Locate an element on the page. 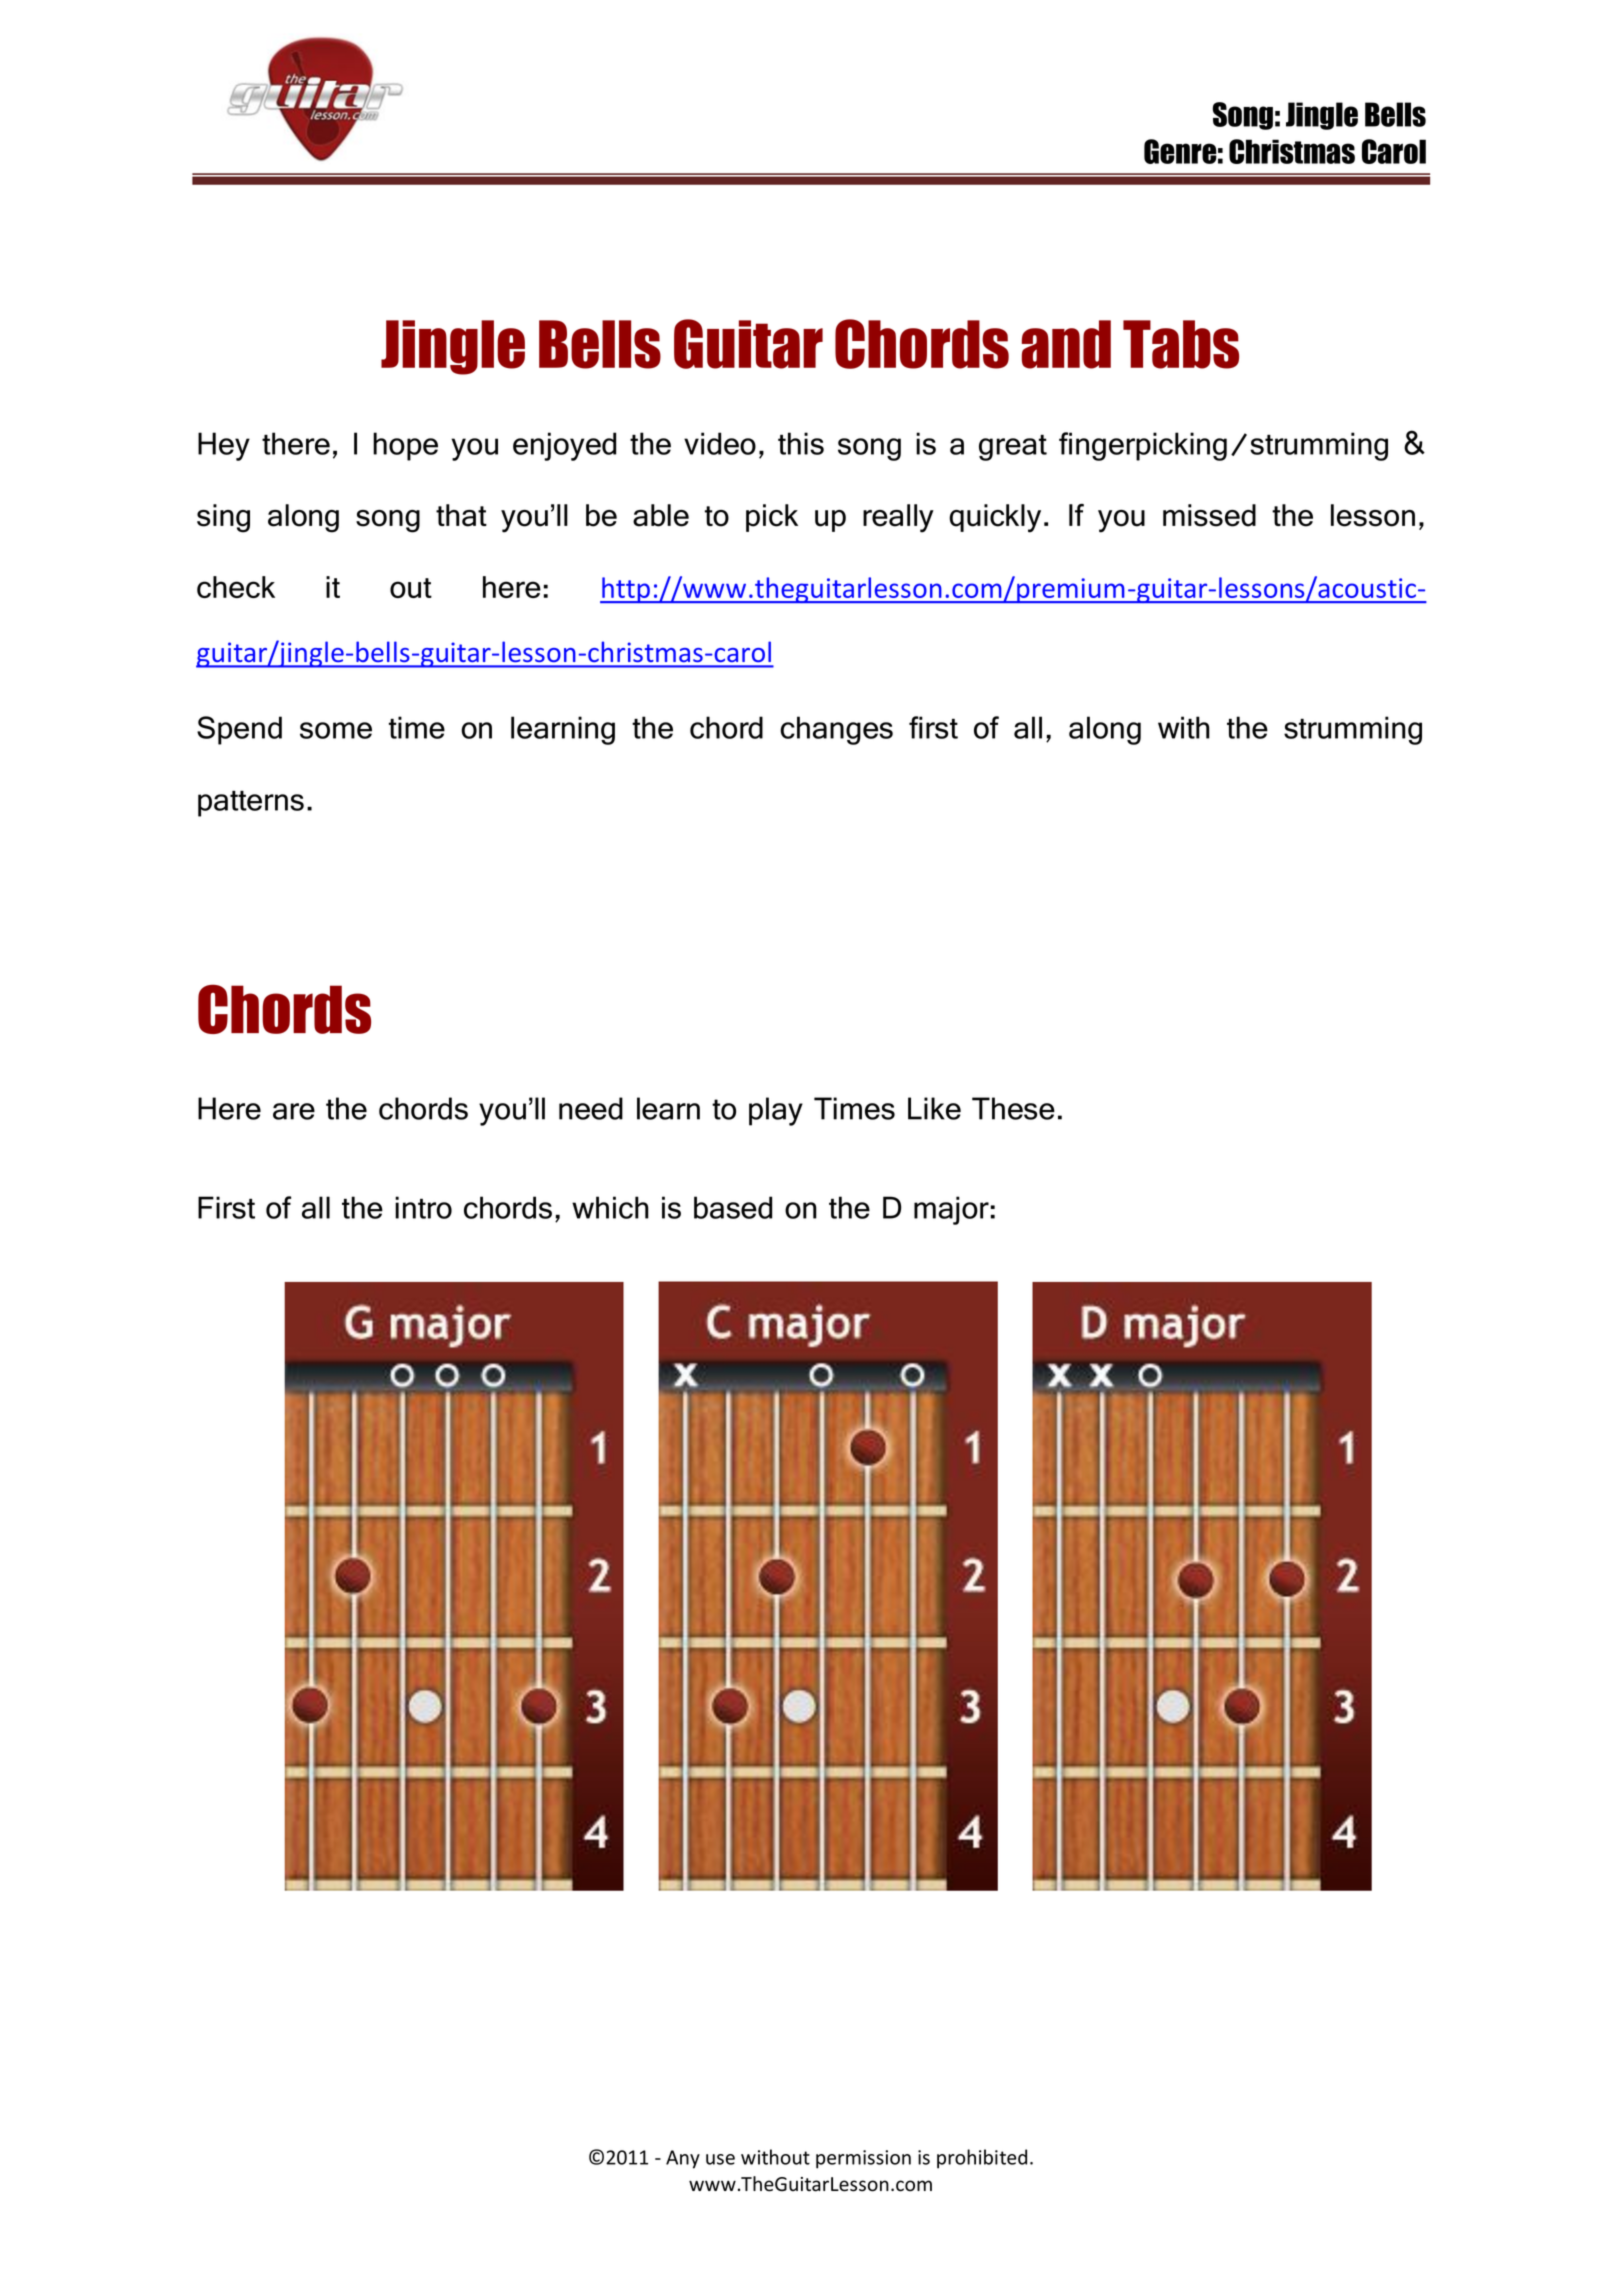 The height and width of the document is (2293, 1622). are is located at coordinates (294, 1111).
